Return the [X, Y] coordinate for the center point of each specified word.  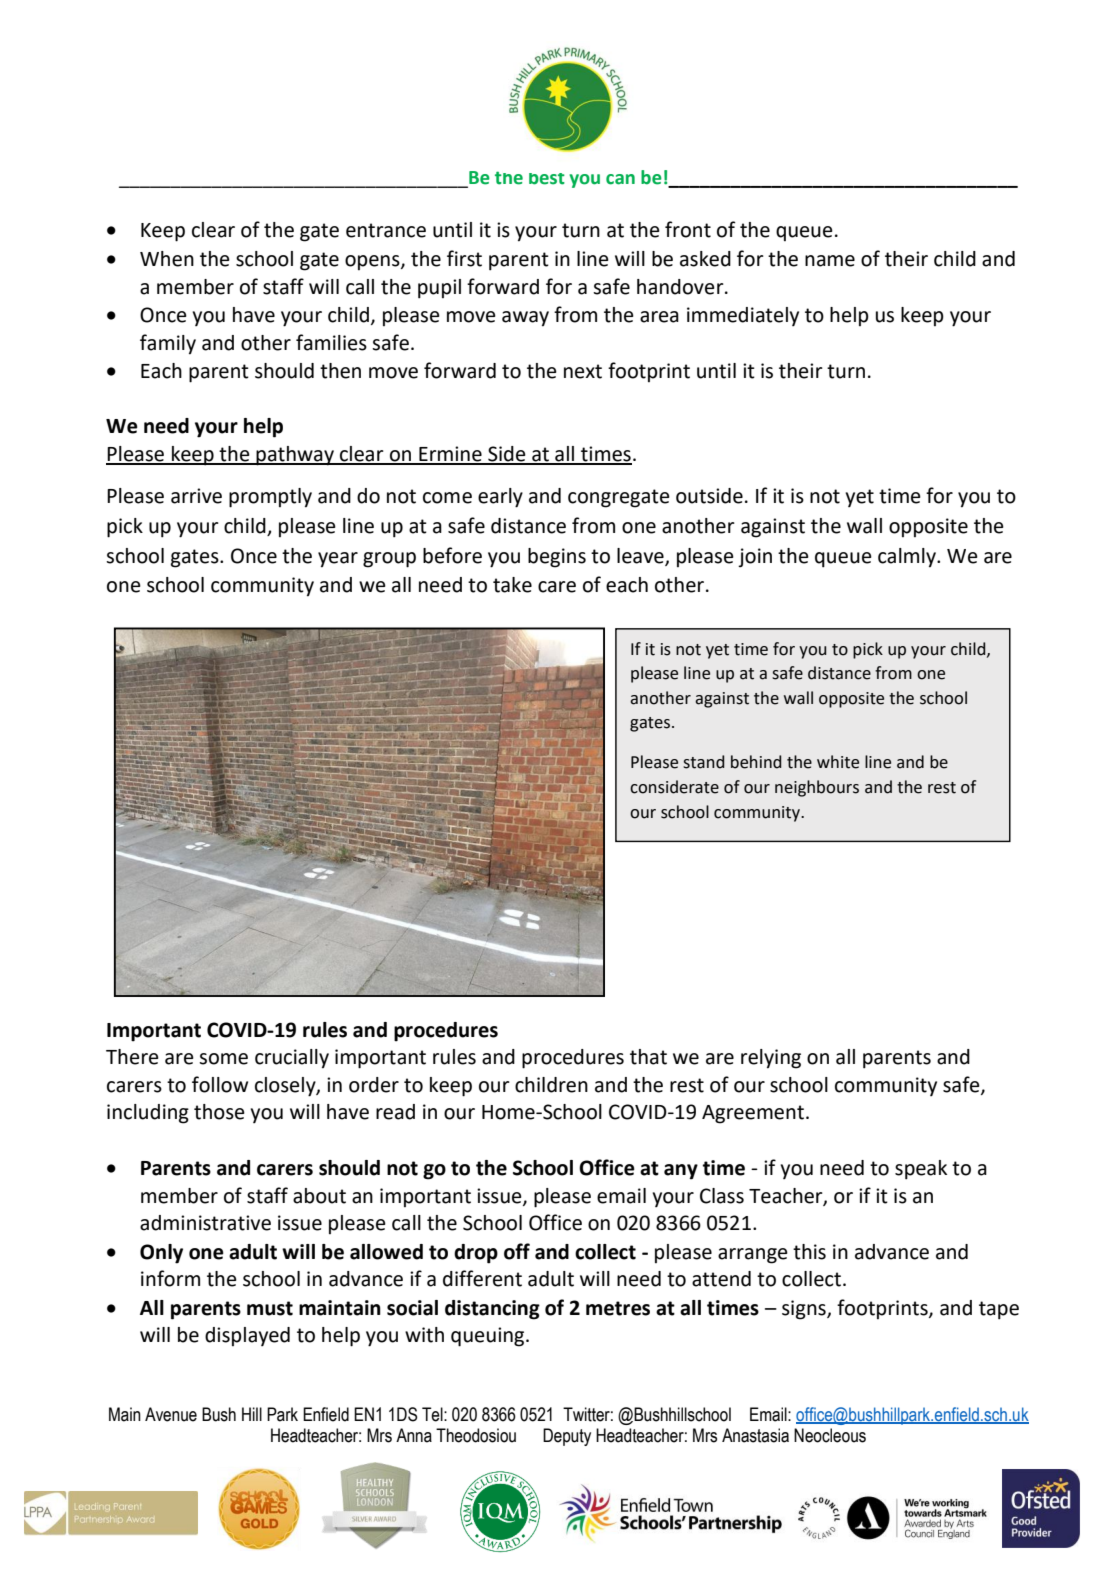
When [167, 259]
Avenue [171, 1414]
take [512, 585]
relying [771, 1059]
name [830, 261]
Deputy [567, 1437]
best [547, 179]
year [338, 560]
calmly [908, 558]
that [648, 1057]
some [223, 1059]
